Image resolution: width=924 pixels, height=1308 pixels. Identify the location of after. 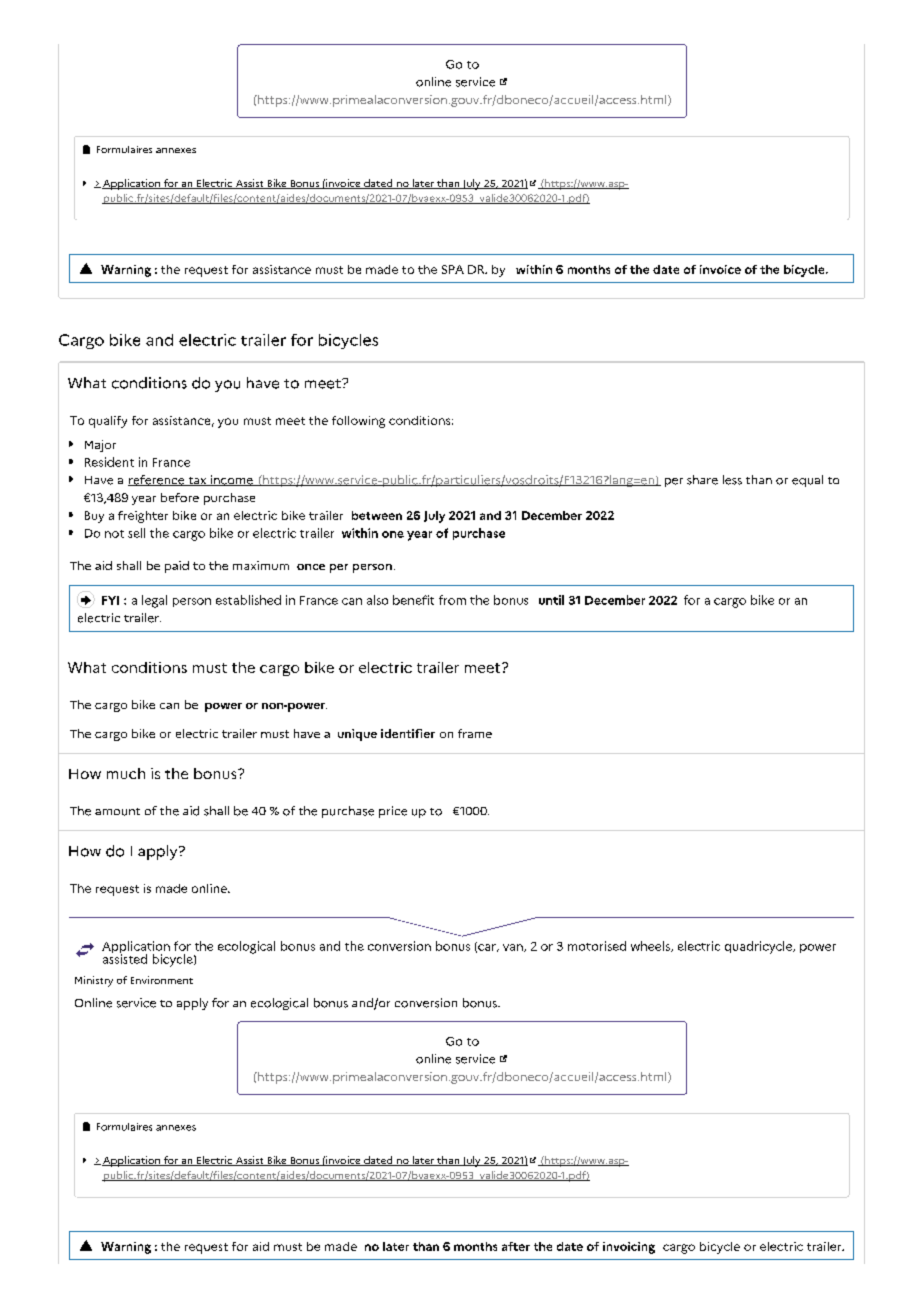
(516, 1246).
